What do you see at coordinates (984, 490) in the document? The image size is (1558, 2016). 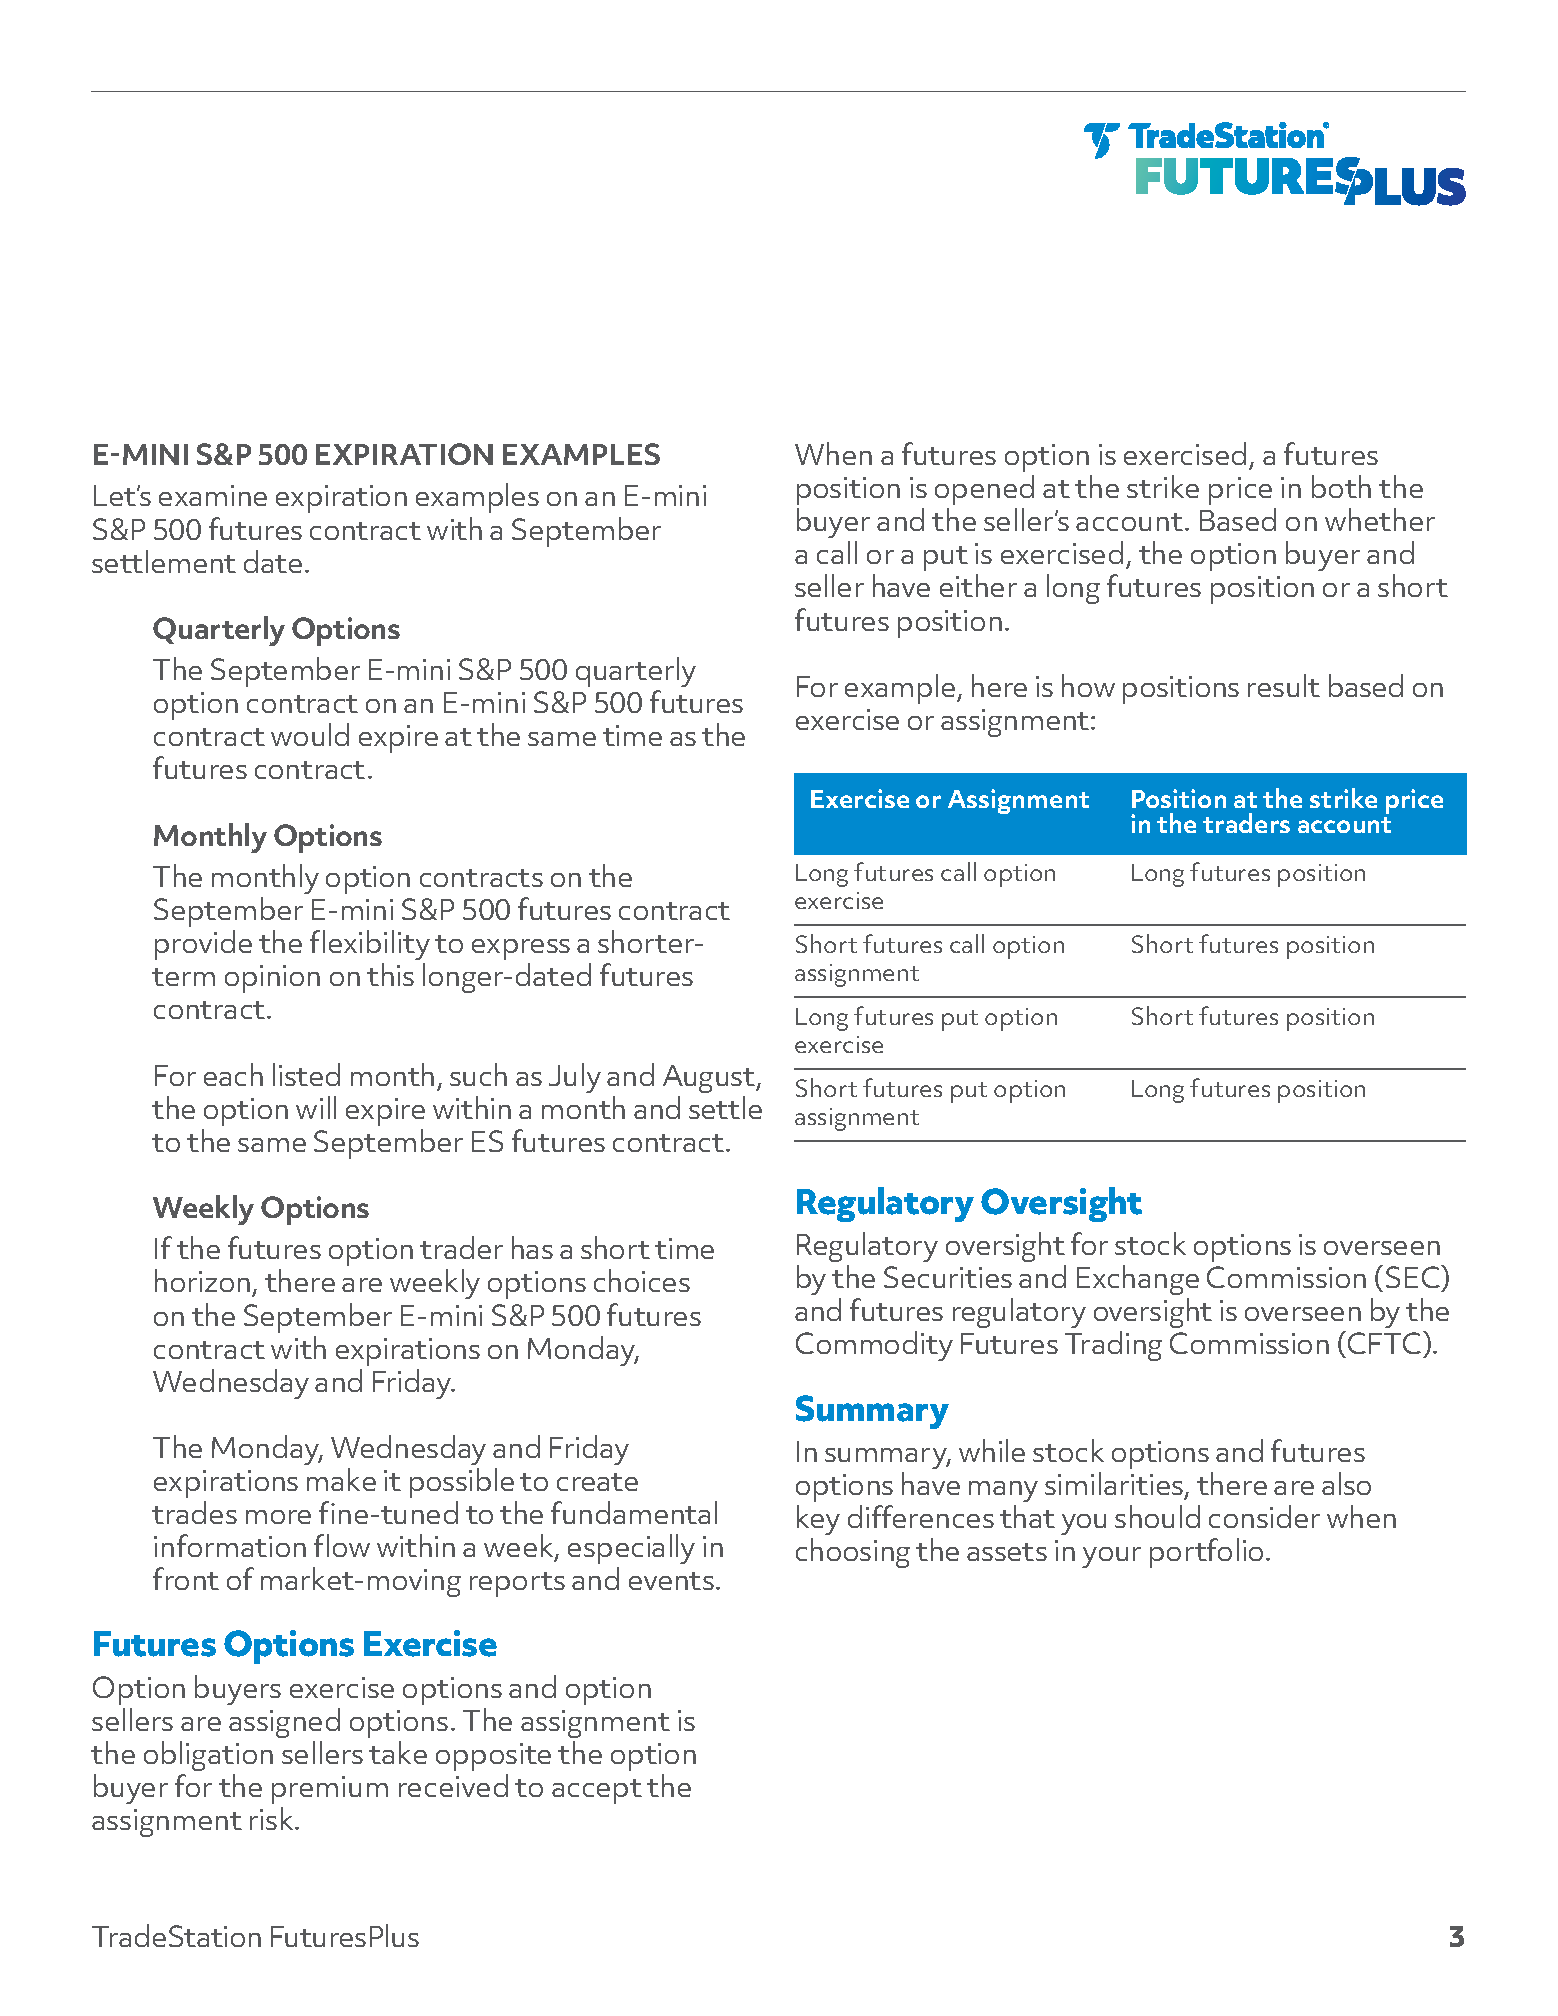 I see `opened` at bounding box center [984, 490].
